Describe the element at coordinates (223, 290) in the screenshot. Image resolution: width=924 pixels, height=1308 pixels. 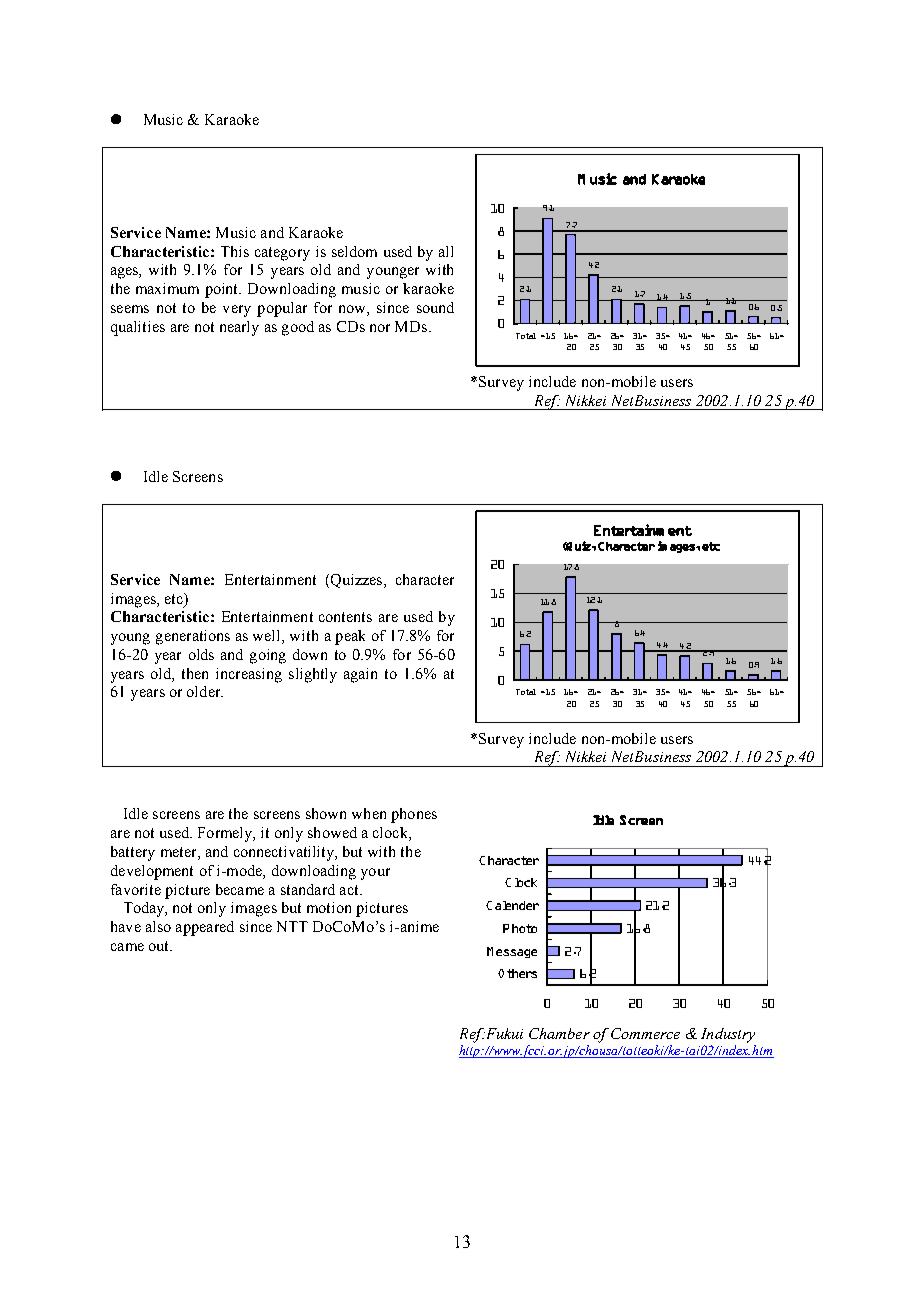
I see `point` at that location.
